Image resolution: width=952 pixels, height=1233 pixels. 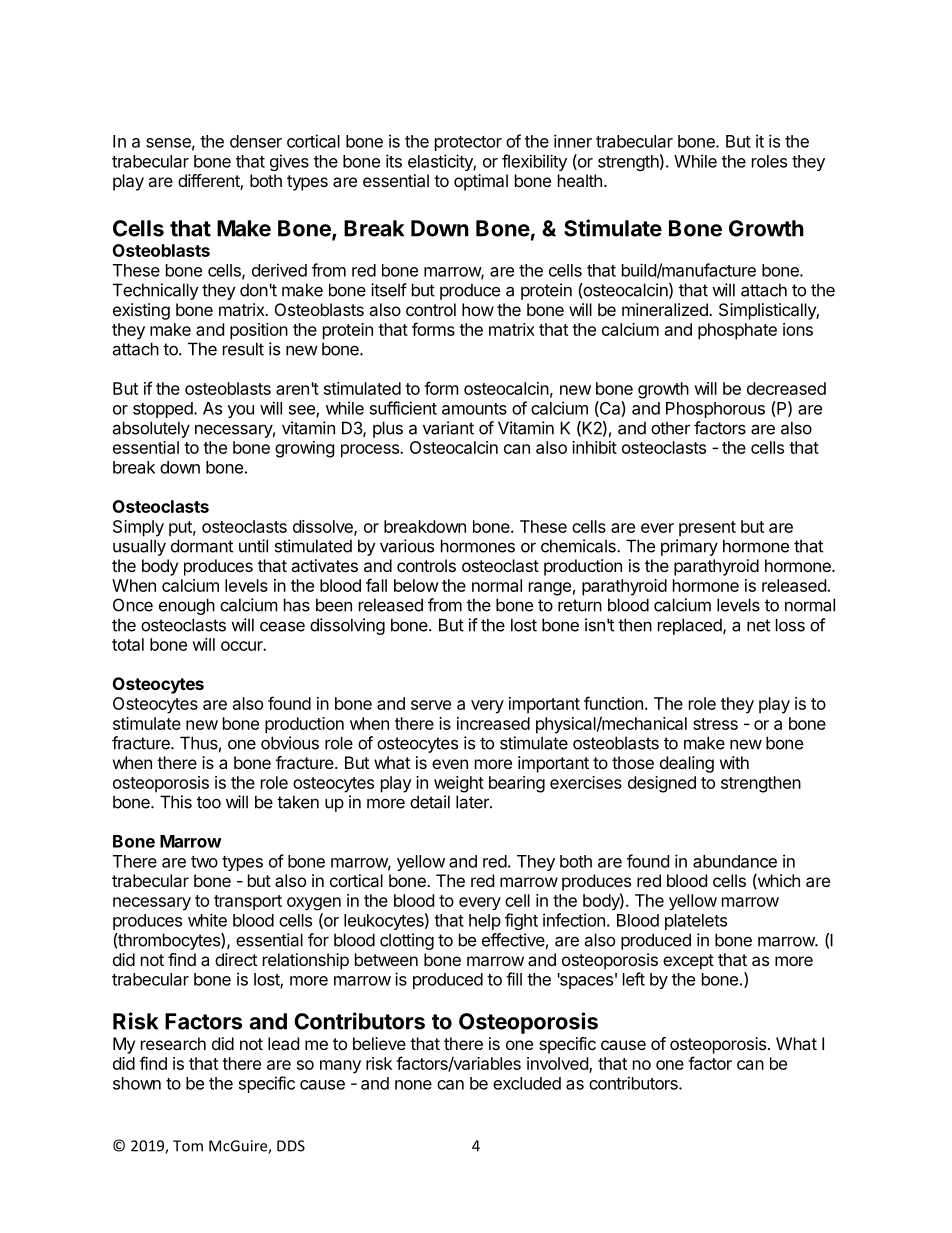 What do you see at coordinates (481, 182) in the screenshot?
I see `optimal` at bounding box center [481, 182].
